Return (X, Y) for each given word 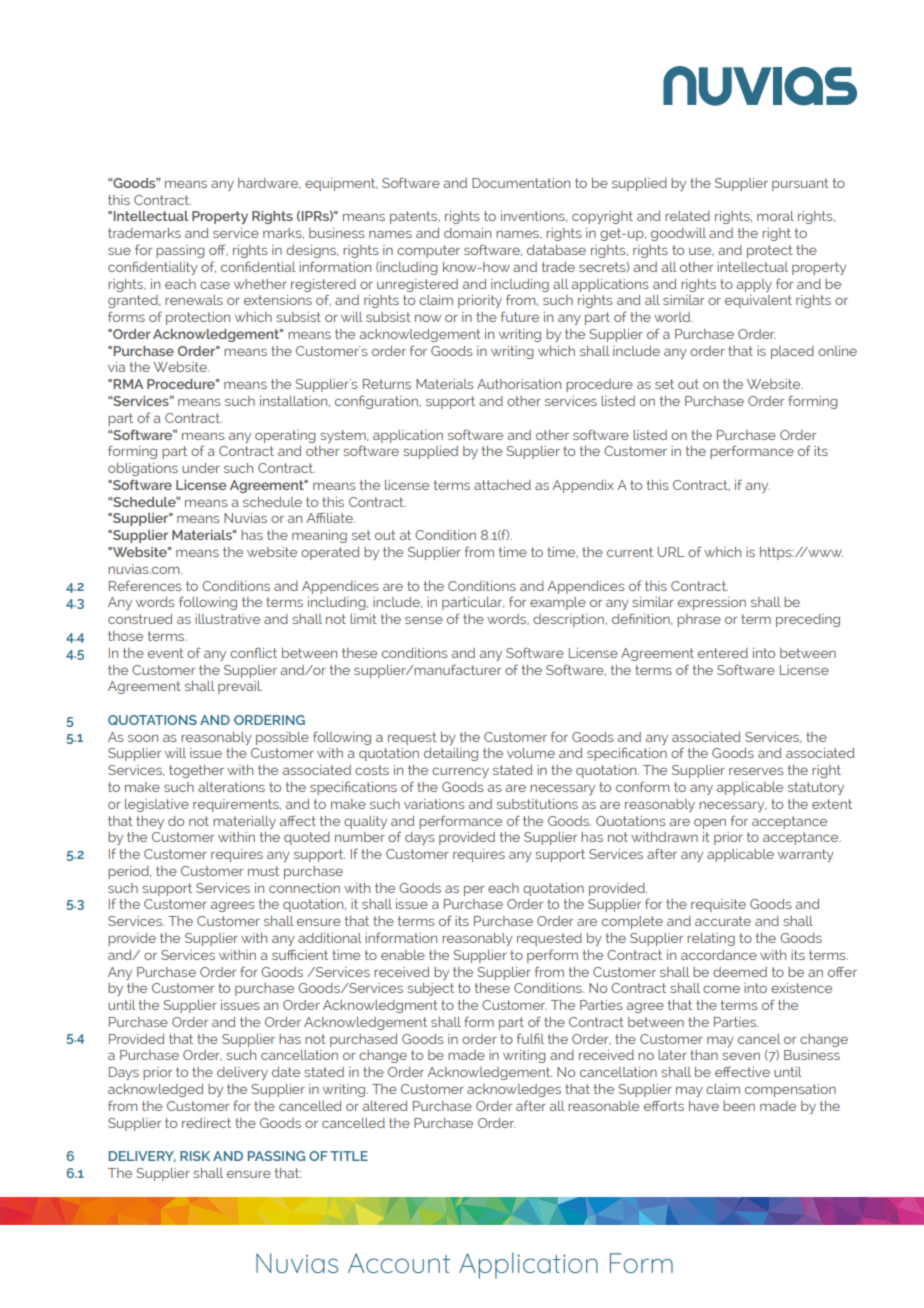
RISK (195, 1156)
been (739, 1106)
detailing (451, 754)
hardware (269, 183)
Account (399, 1263)
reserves (756, 771)
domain (467, 233)
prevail (240, 687)
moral (775, 216)
